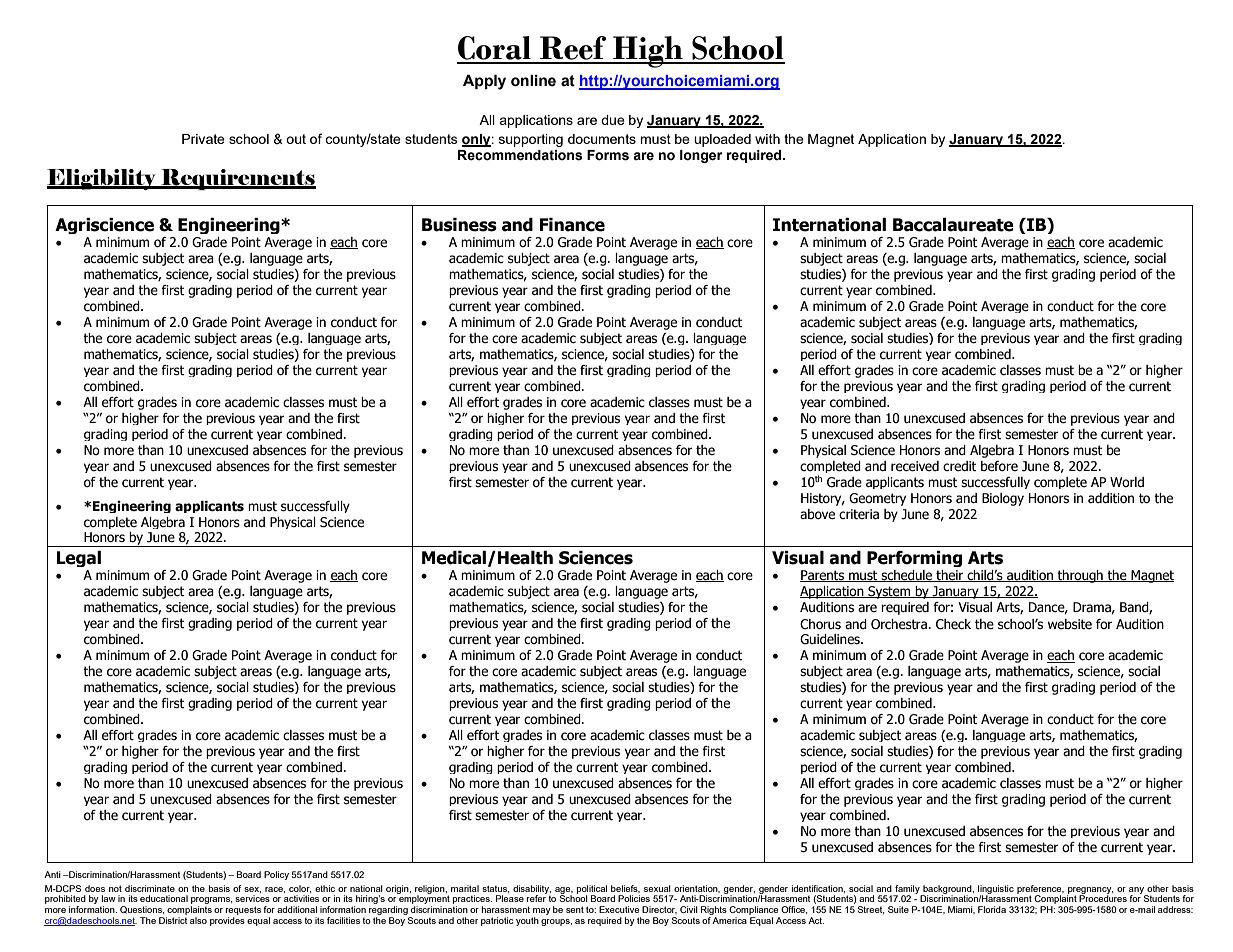 Image resolution: width=1233 pixels, height=952 pixels. What do you see at coordinates (1003, 499) in the screenshot?
I see `Biology` at bounding box center [1003, 499].
